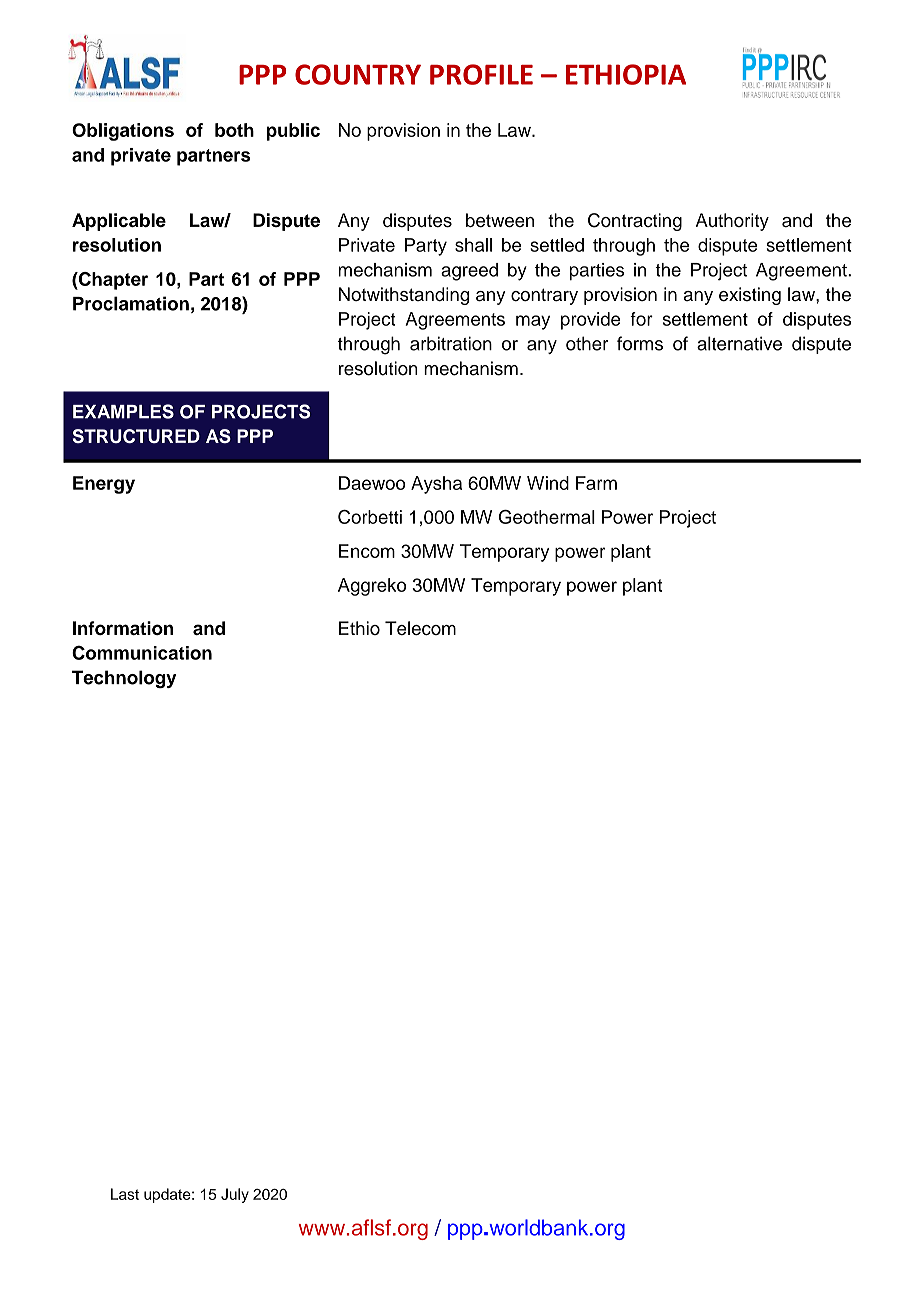 Image resolution: width=924 pixels, height=1308 pixels. Describe the element at coordinates (234, 130) in the image. I see `both` at that location.
